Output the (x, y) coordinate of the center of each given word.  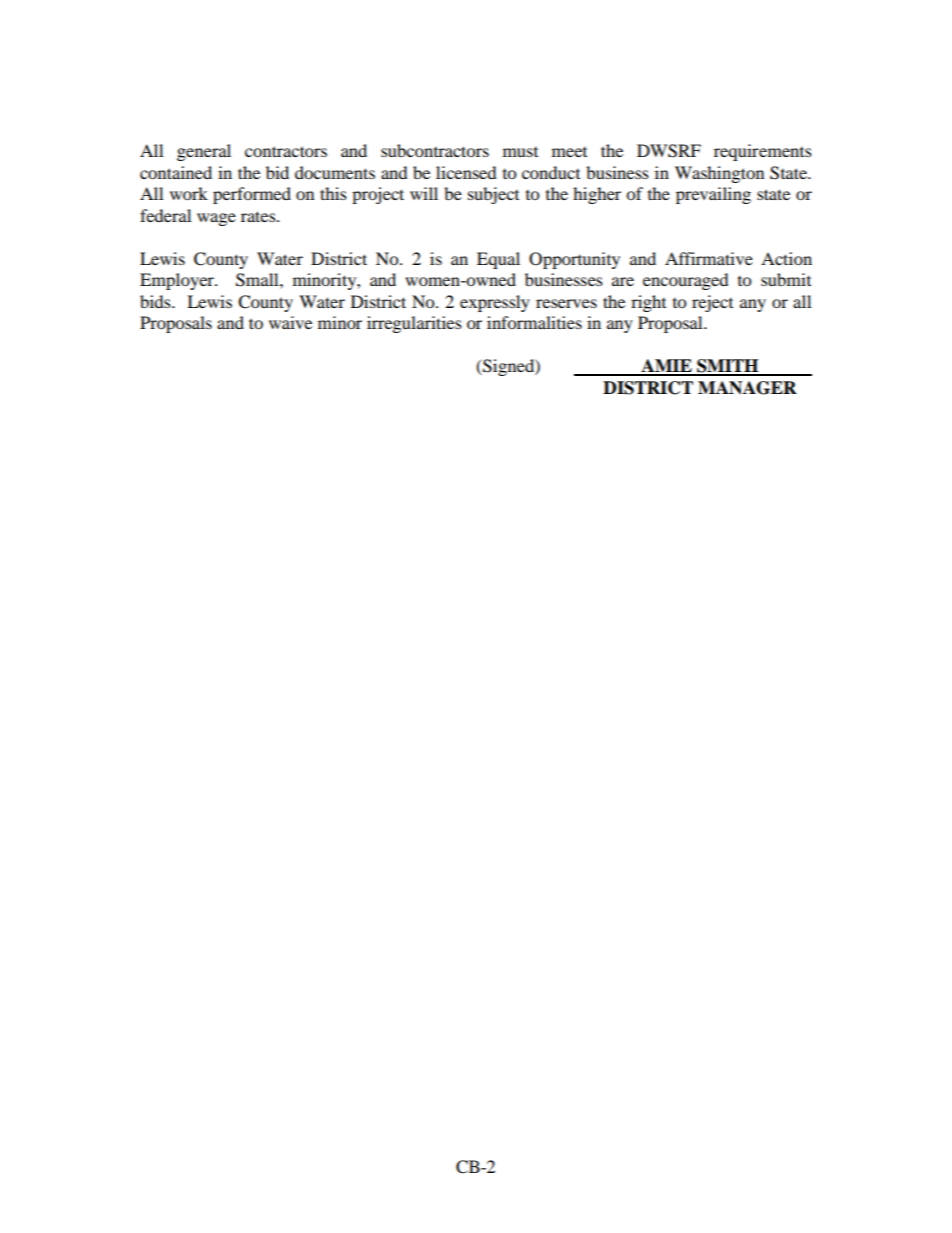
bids (156, 301)
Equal (498, 260)
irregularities (414, 324)
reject (712, 303)
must (520, 152)
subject (493, 195)
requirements (763, 152)
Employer (178, 281)
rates (259, 216)
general (204, 152)
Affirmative (709, 258)
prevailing (713, 195)
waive (290, 322)
